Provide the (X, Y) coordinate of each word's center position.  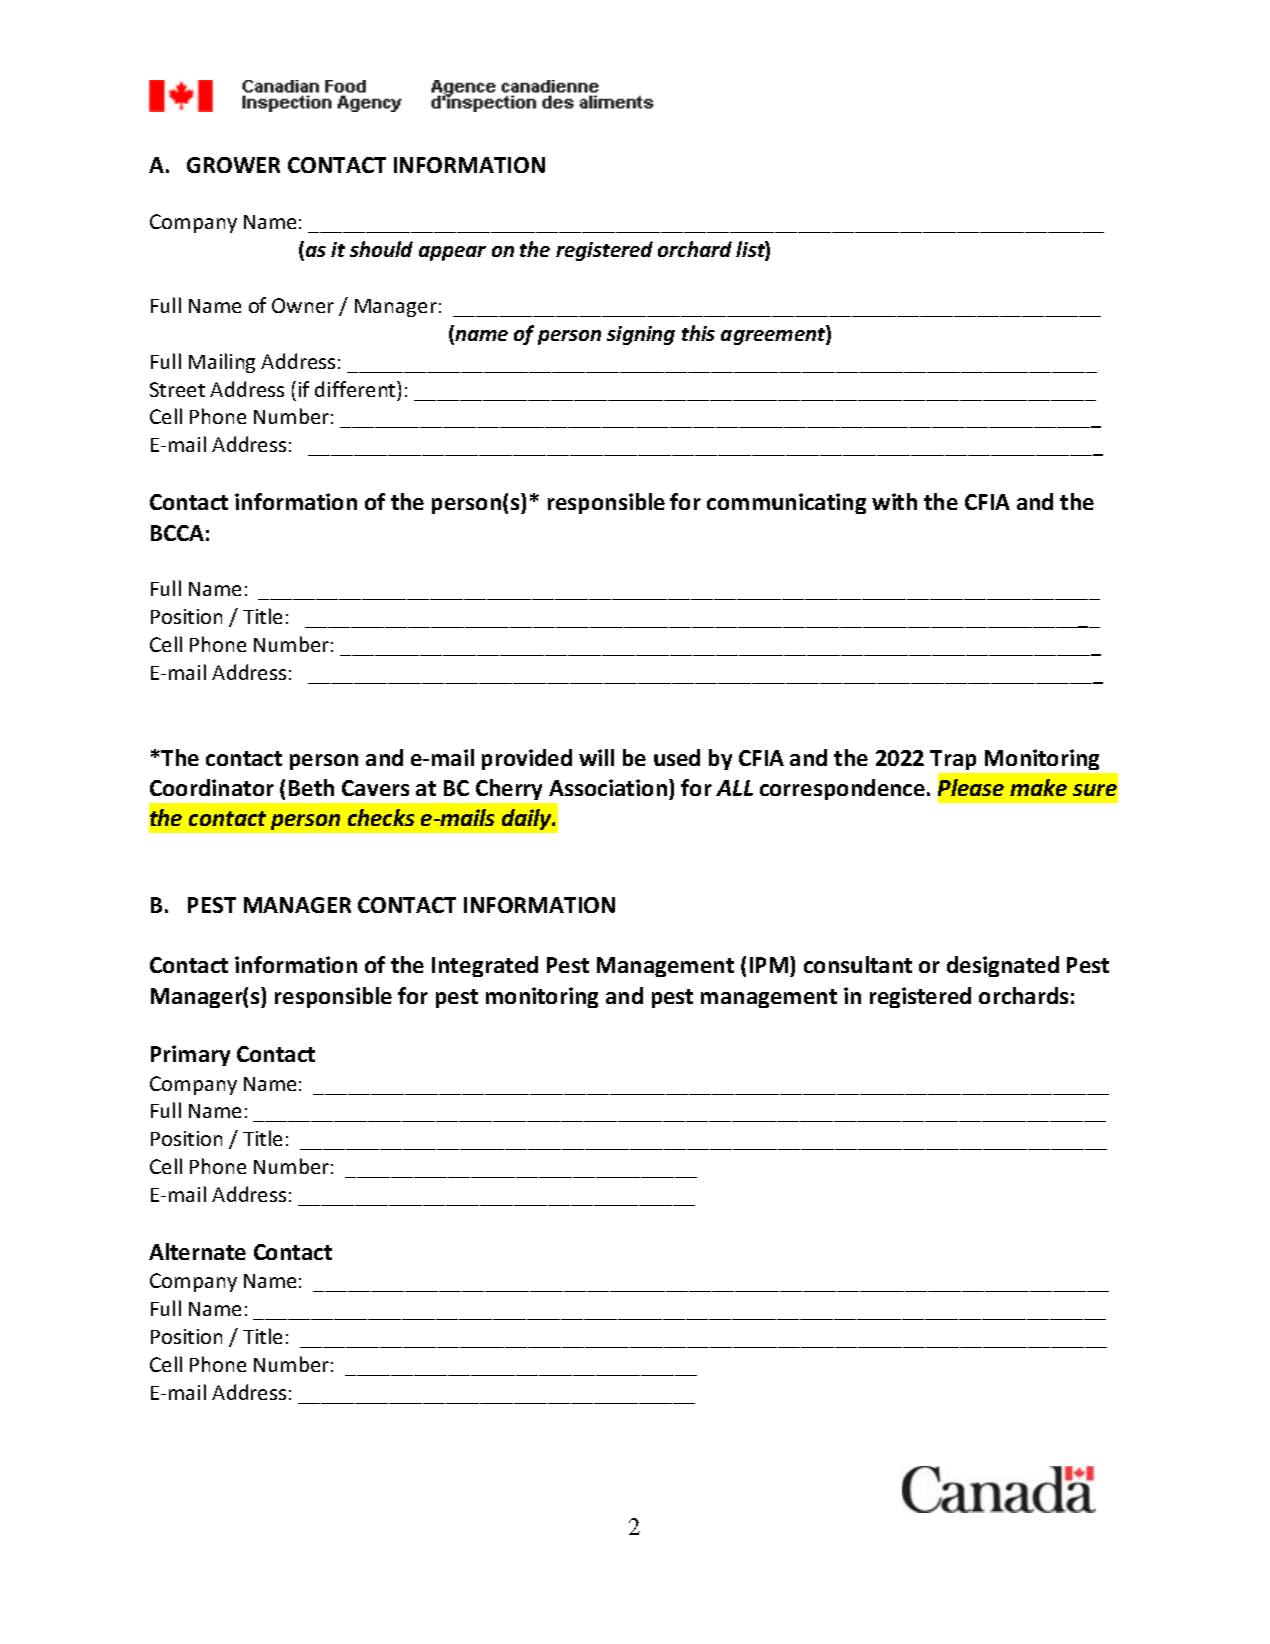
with (894, 501)
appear (452, 253)
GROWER (233, 165)
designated (1003, 966)
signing (641, 335)
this (698, 333)
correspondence (842, 789)
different (356, 389)
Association (608, 787)
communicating (786, 503)
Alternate (197, 1251)
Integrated (485, 966)
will (596, 757)
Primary (190, 1055)
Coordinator (212, 787)
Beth (311, 787)
